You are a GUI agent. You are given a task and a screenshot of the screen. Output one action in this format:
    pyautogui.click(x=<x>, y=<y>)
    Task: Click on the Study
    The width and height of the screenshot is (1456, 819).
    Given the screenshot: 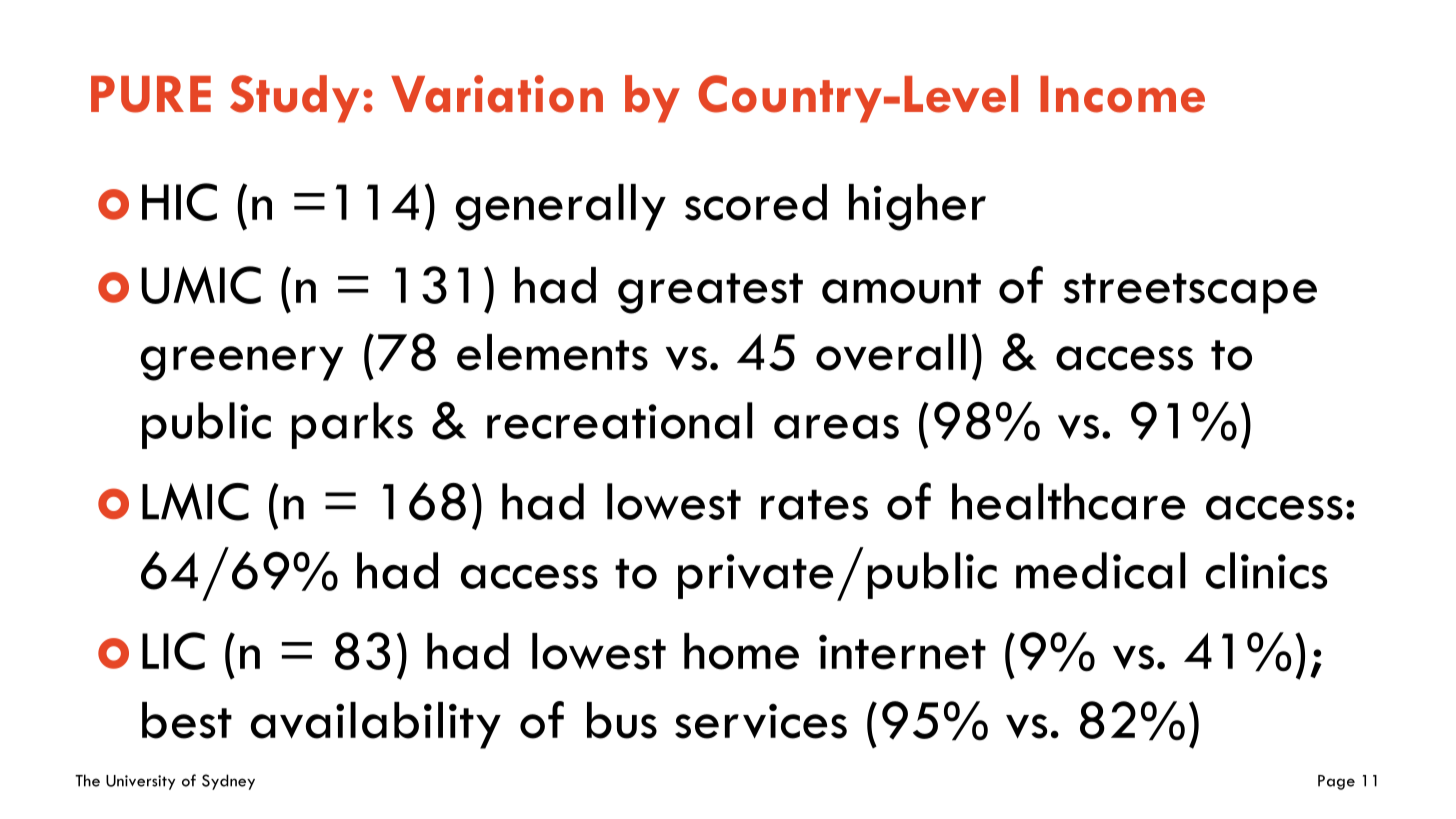 What is the action you would take?
    pyautogui.click(x=294, y=99)
